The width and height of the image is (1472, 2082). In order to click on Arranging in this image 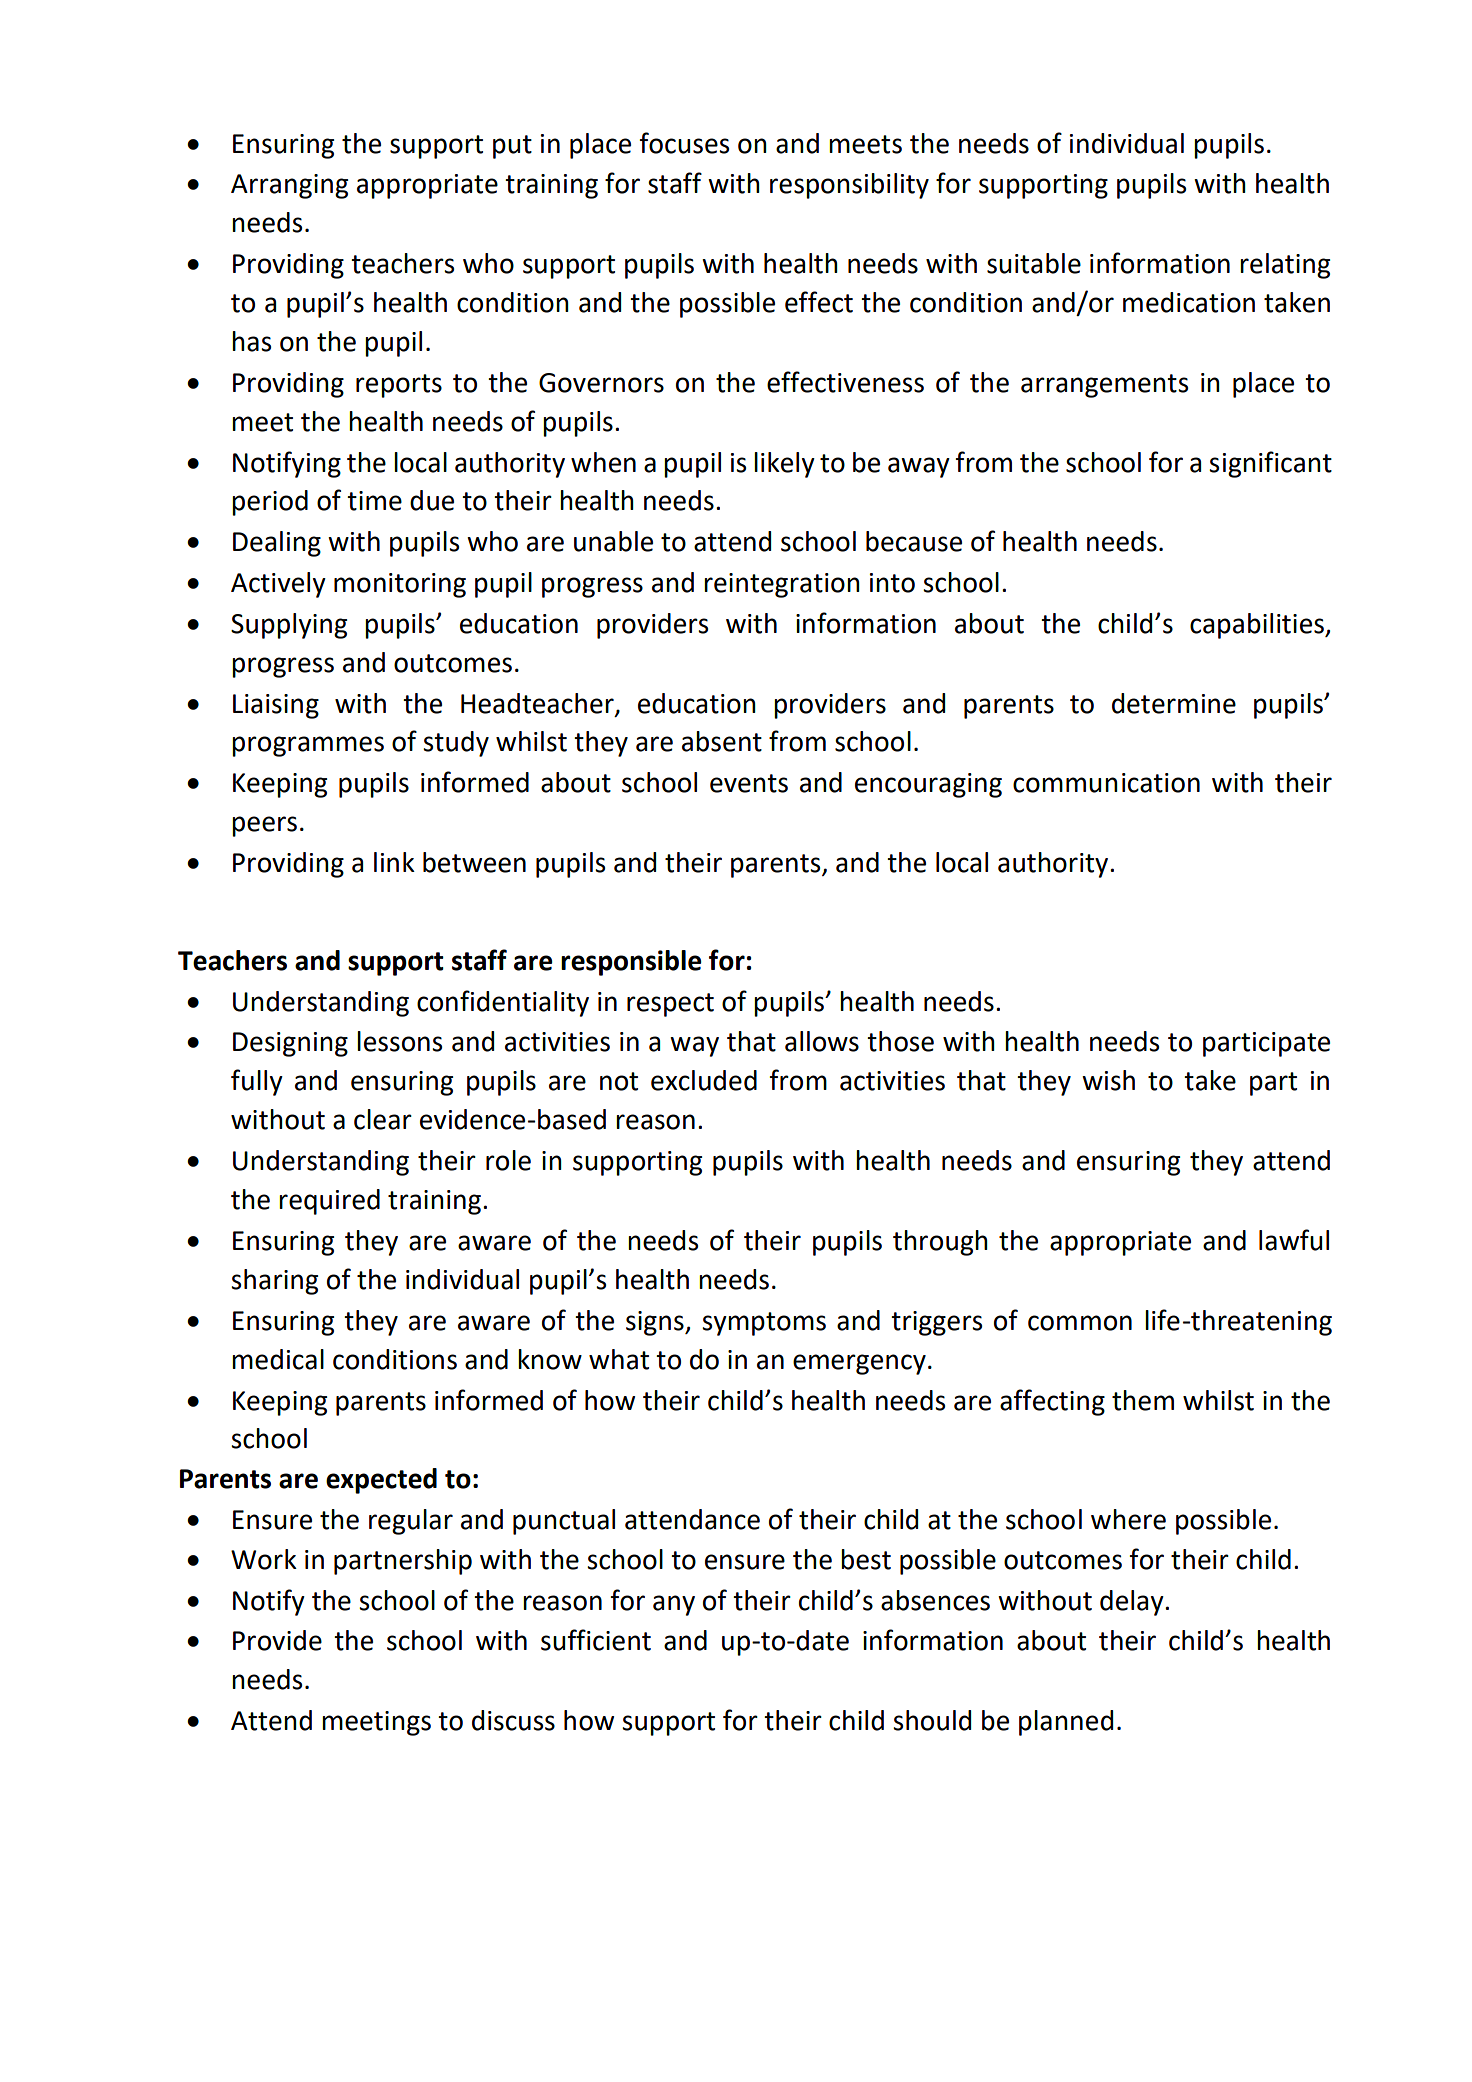, I will do `click(289, 186)`.
